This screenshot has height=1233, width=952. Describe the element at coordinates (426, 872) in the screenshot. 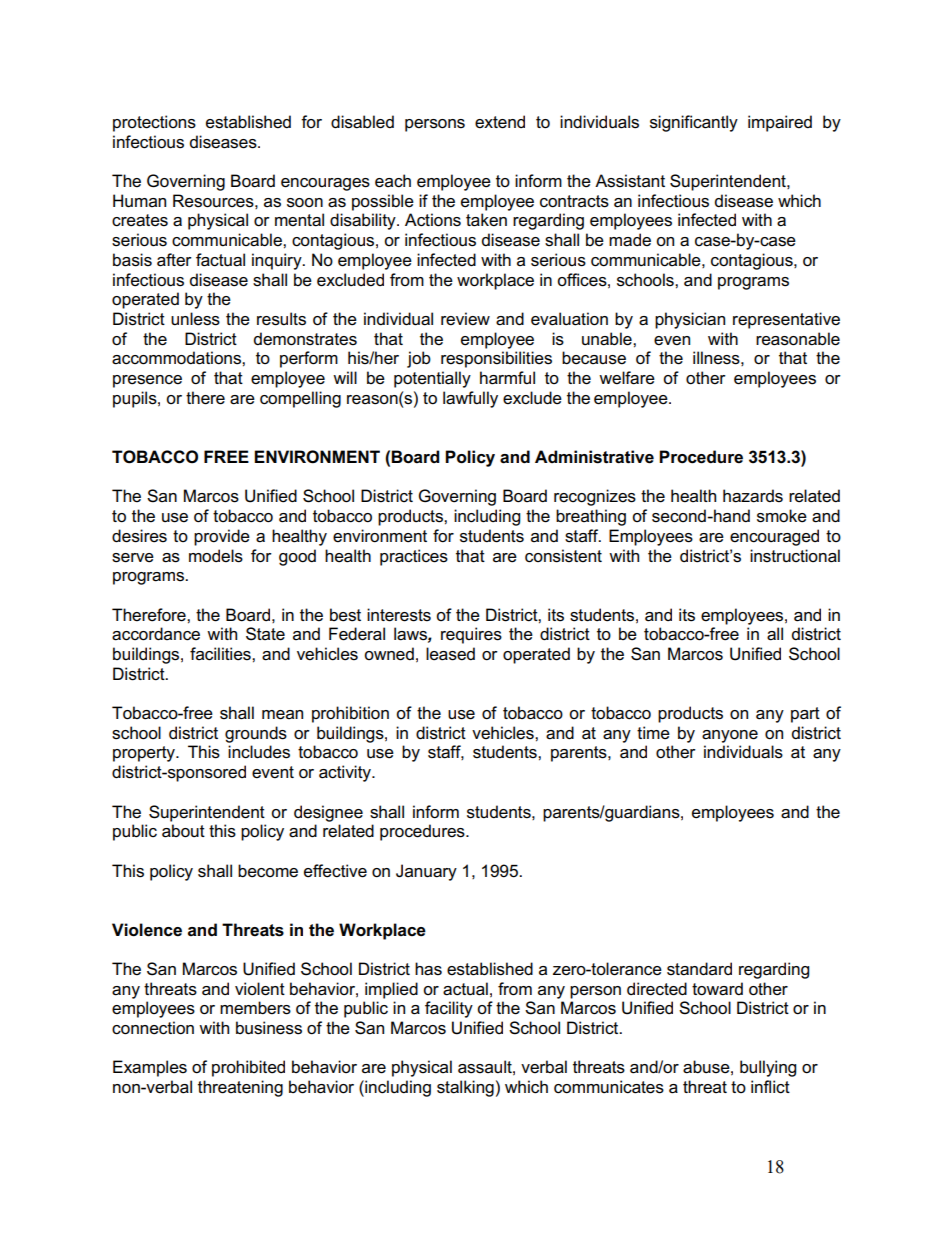

I see `January` at that location.
